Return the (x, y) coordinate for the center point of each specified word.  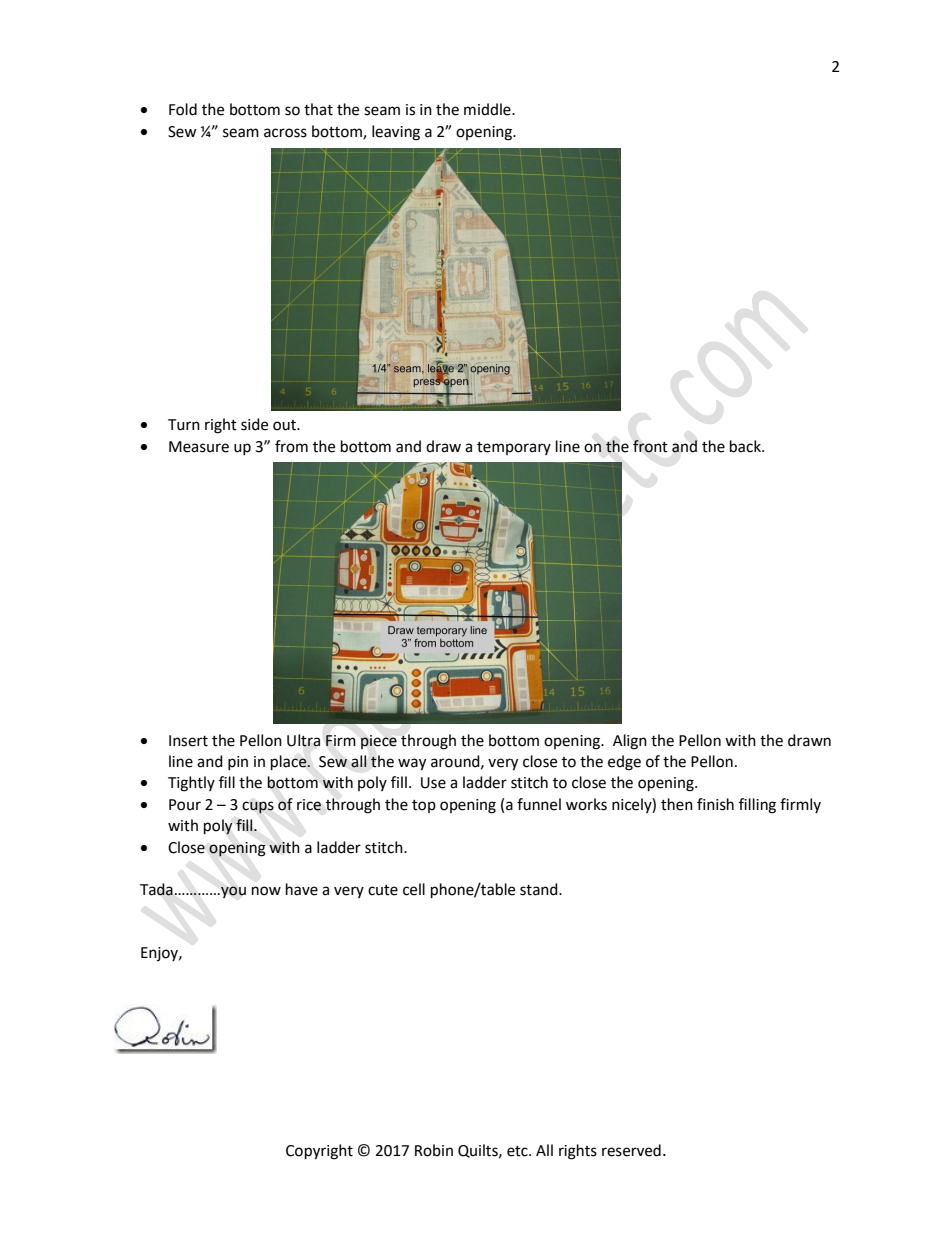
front (650, 446)
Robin (434, 1150)
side (254, 424)
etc (518, 1151)
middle (488, 109)
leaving (396, 133)
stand (540, 889)
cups (258, 807)
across (285, 133)
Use (433, 783)
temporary (514, 448)
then (677, 804)
